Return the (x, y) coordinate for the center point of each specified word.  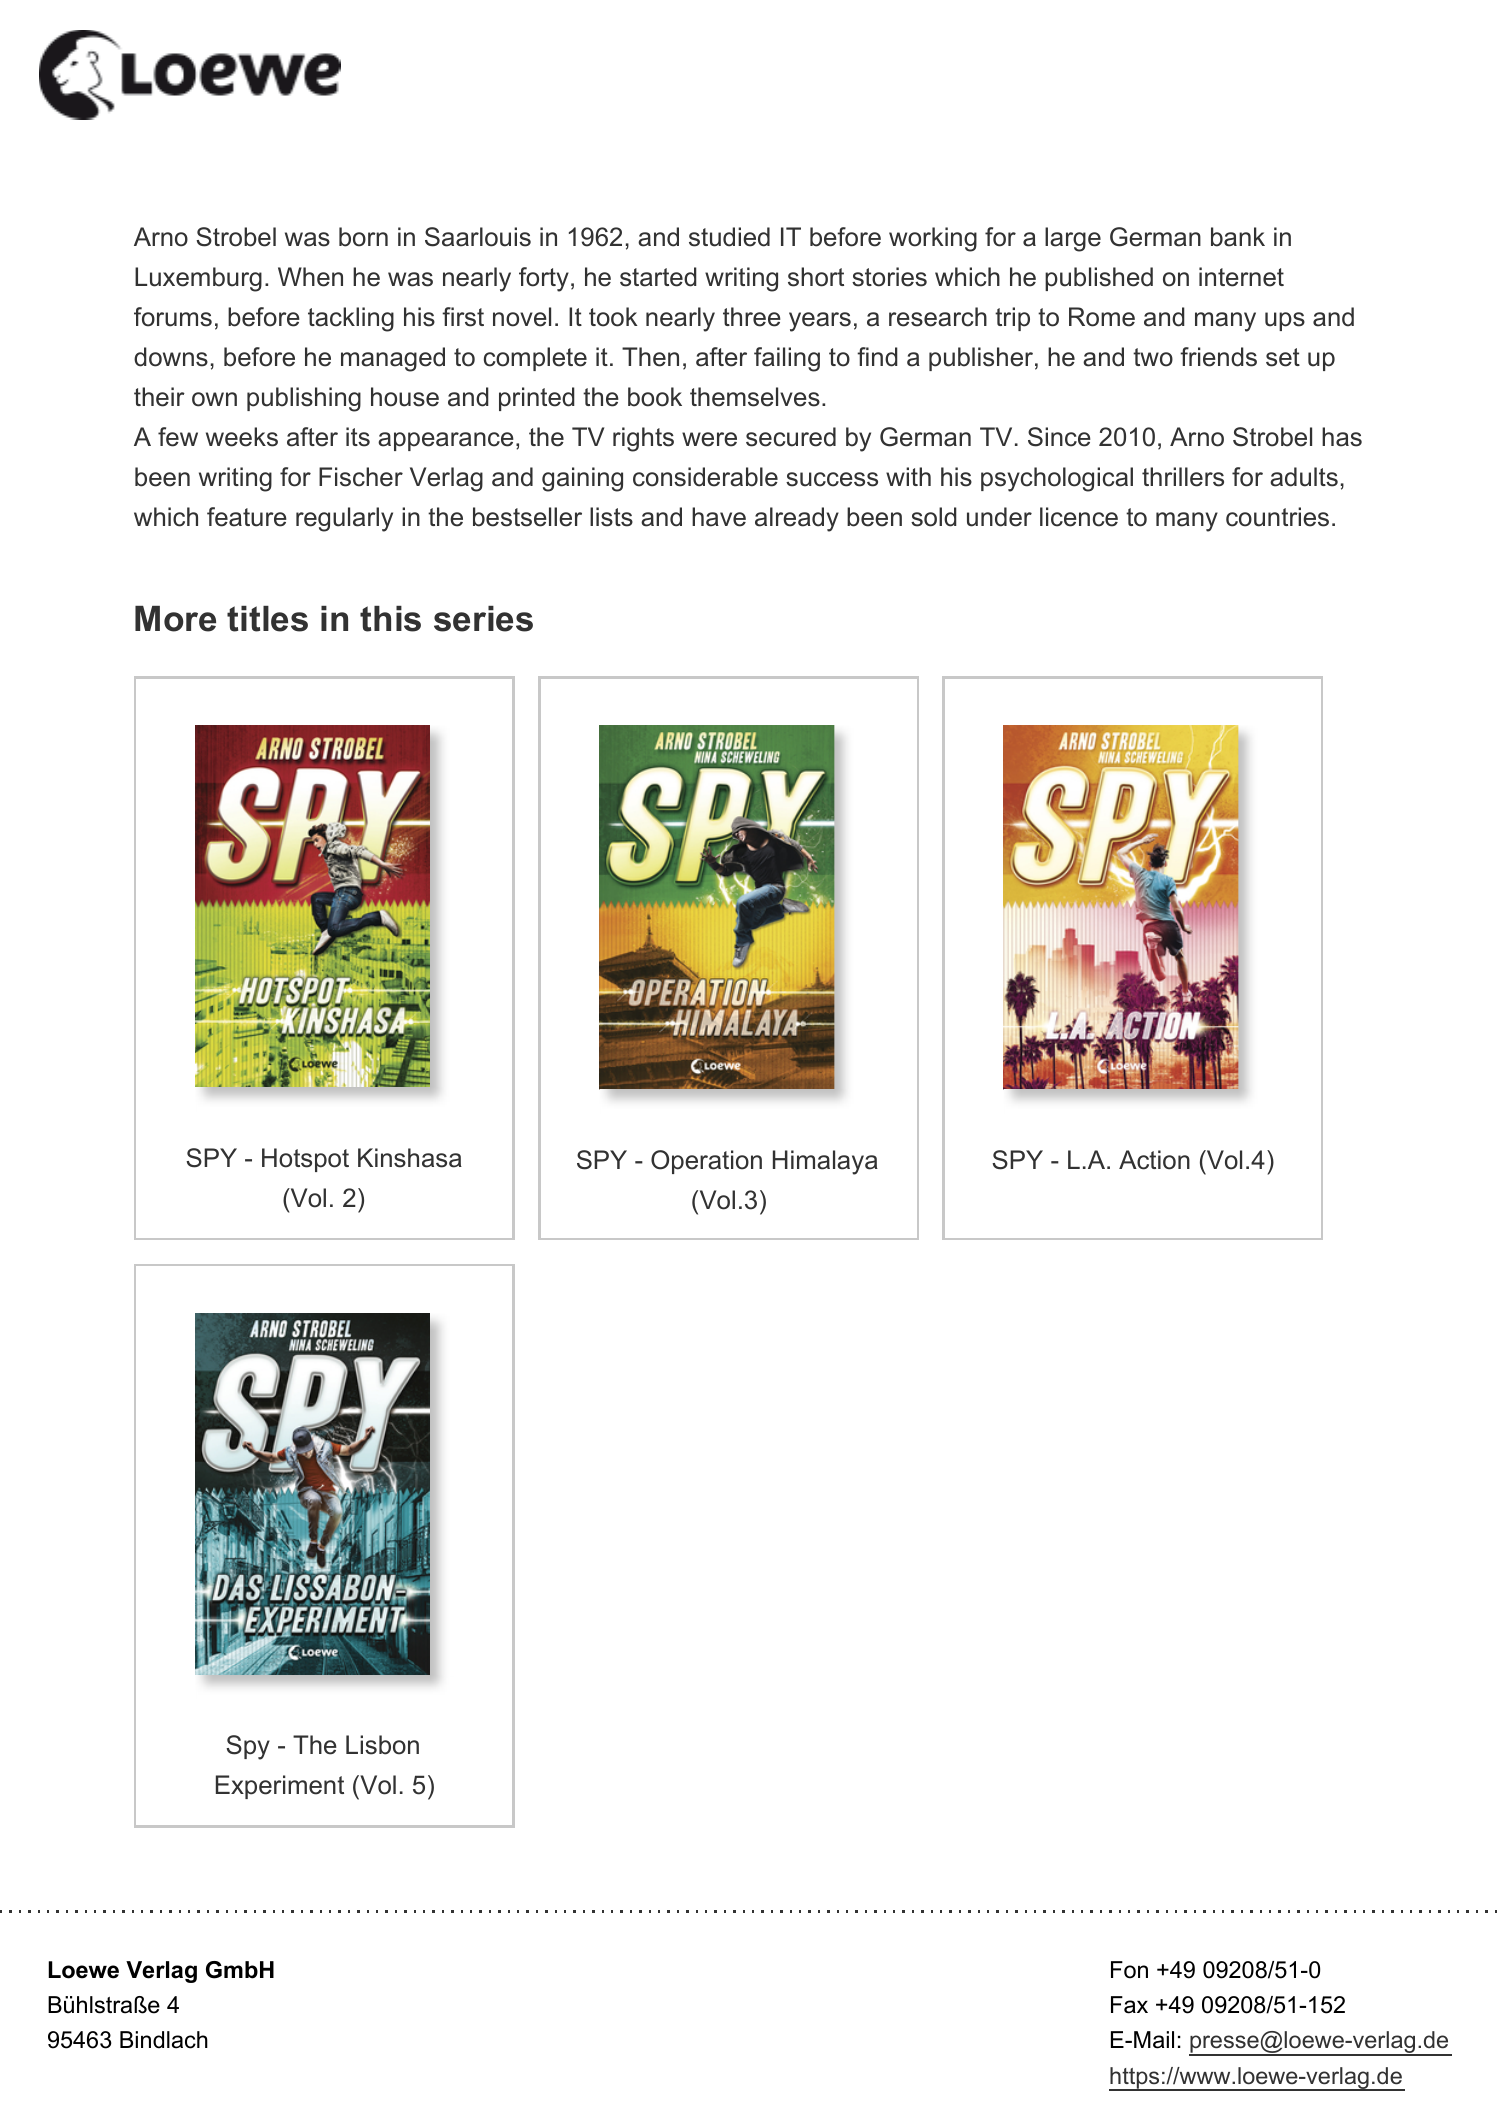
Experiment (280, 1787)
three (752, 317)
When (310, 277)
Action (1154, 1160)
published (1099, 279)
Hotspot (305, 1160)
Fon (1129, 1970)
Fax (1129, 2005)
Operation (706, 1162)
